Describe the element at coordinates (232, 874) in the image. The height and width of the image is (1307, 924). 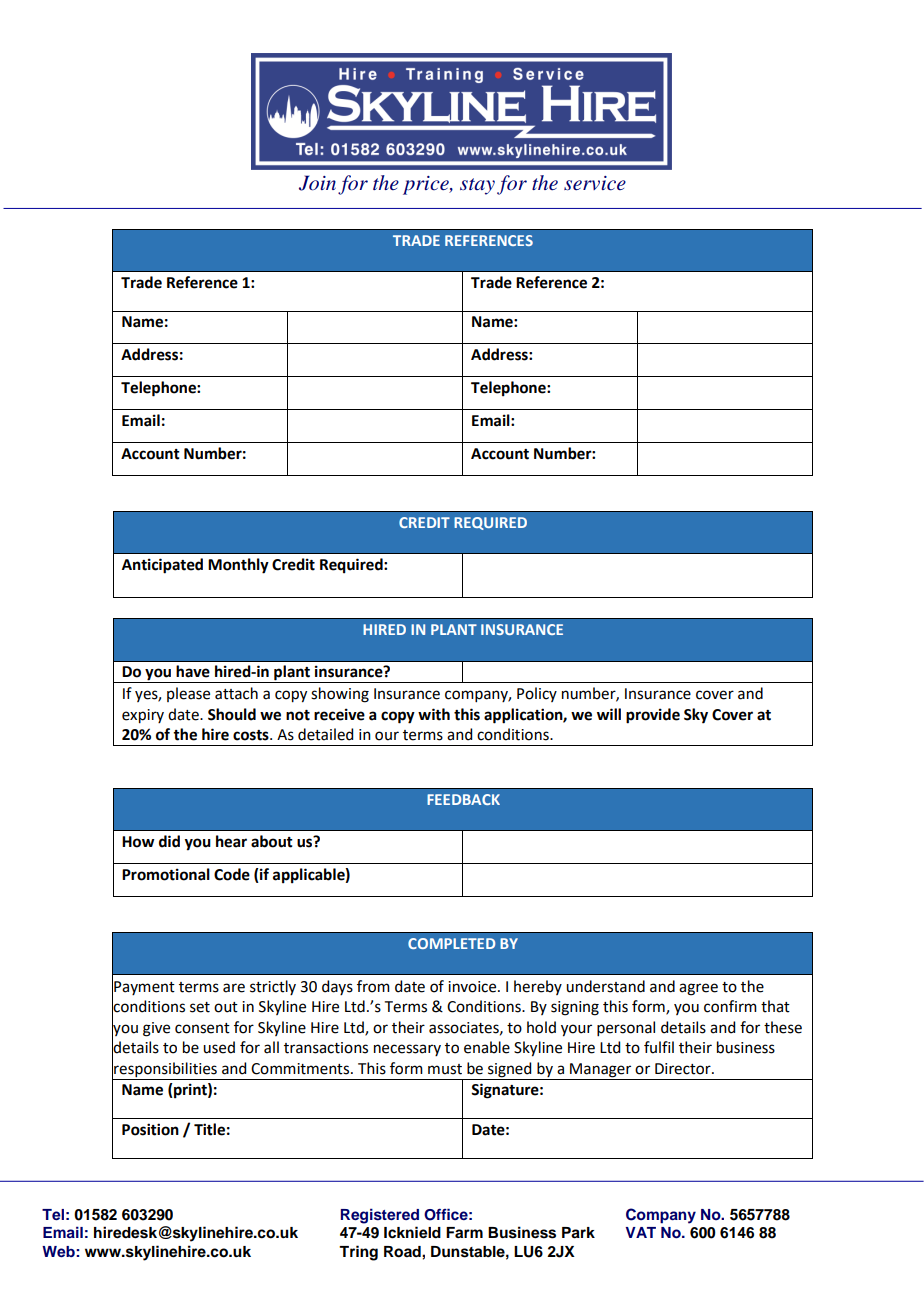
I see `Code` at that location.
